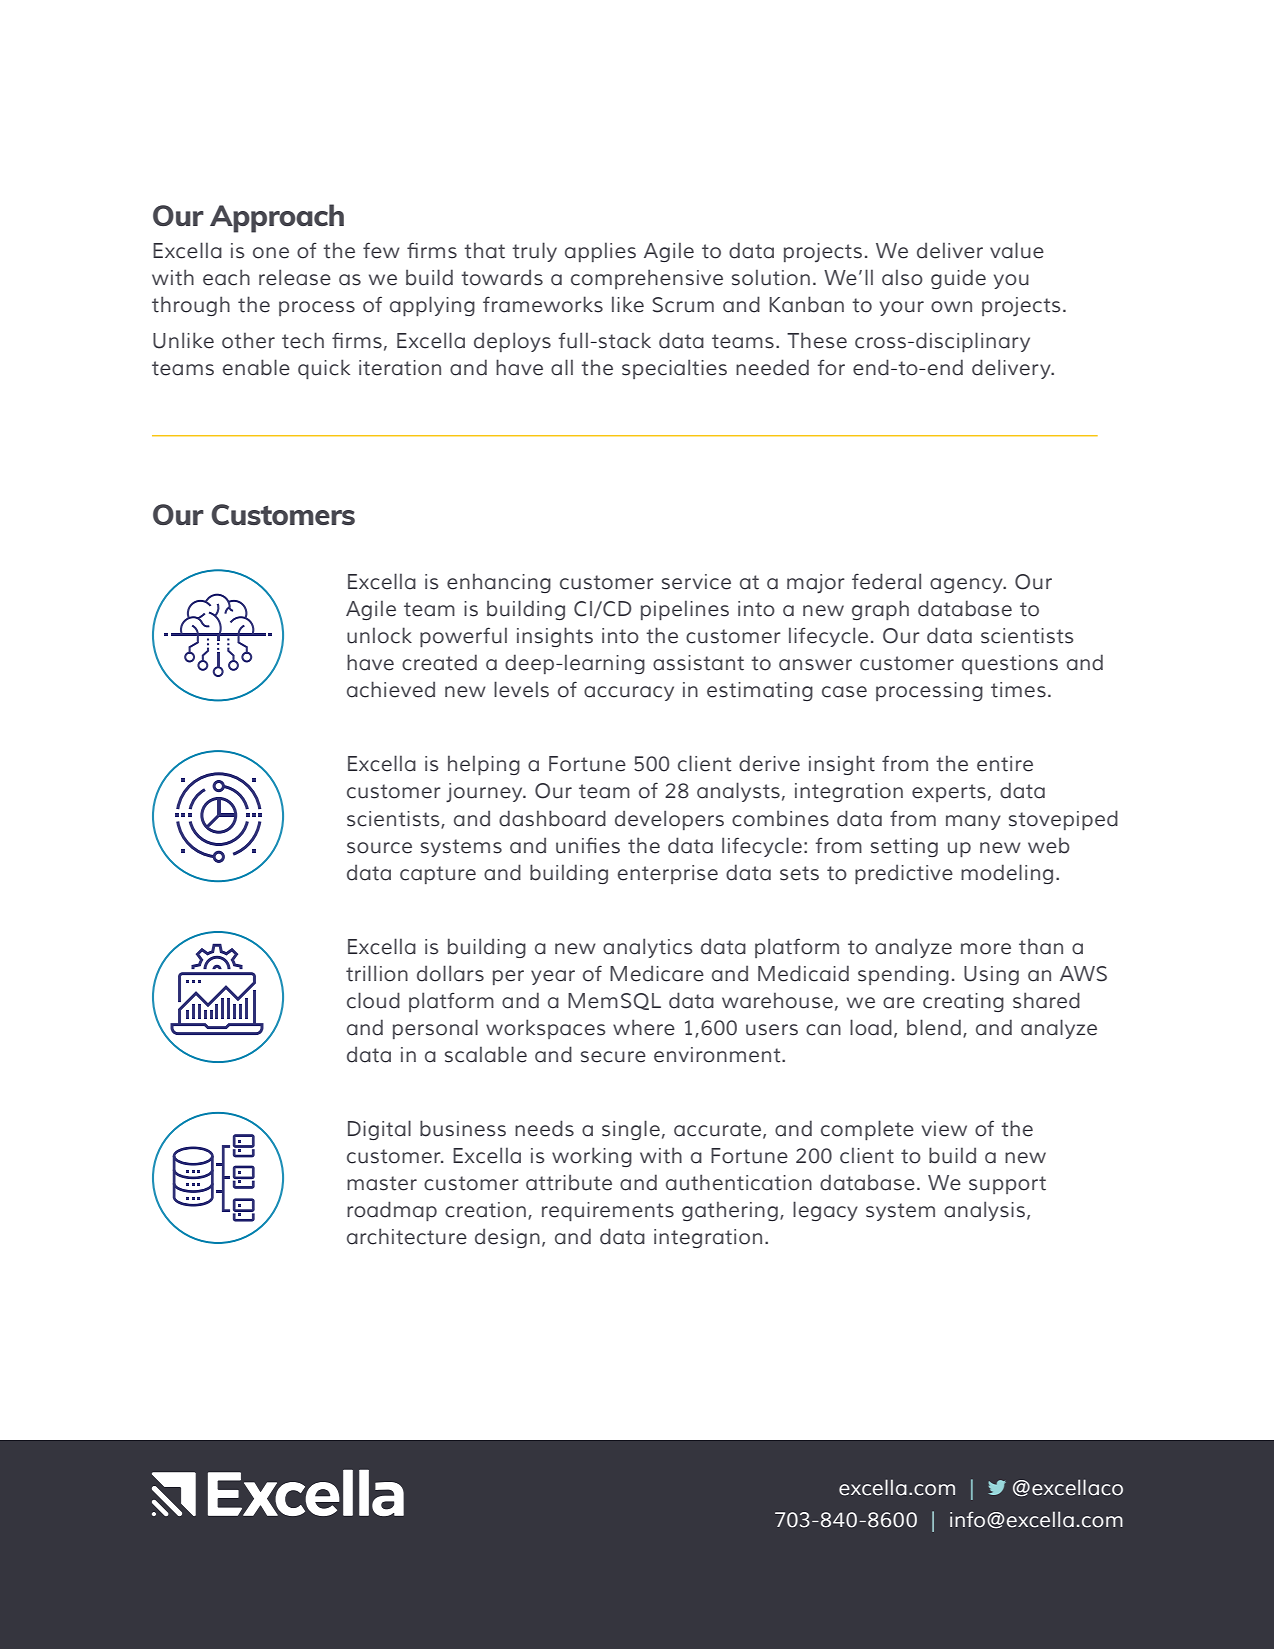  I want to click on accuracy, so click(629, 693).
